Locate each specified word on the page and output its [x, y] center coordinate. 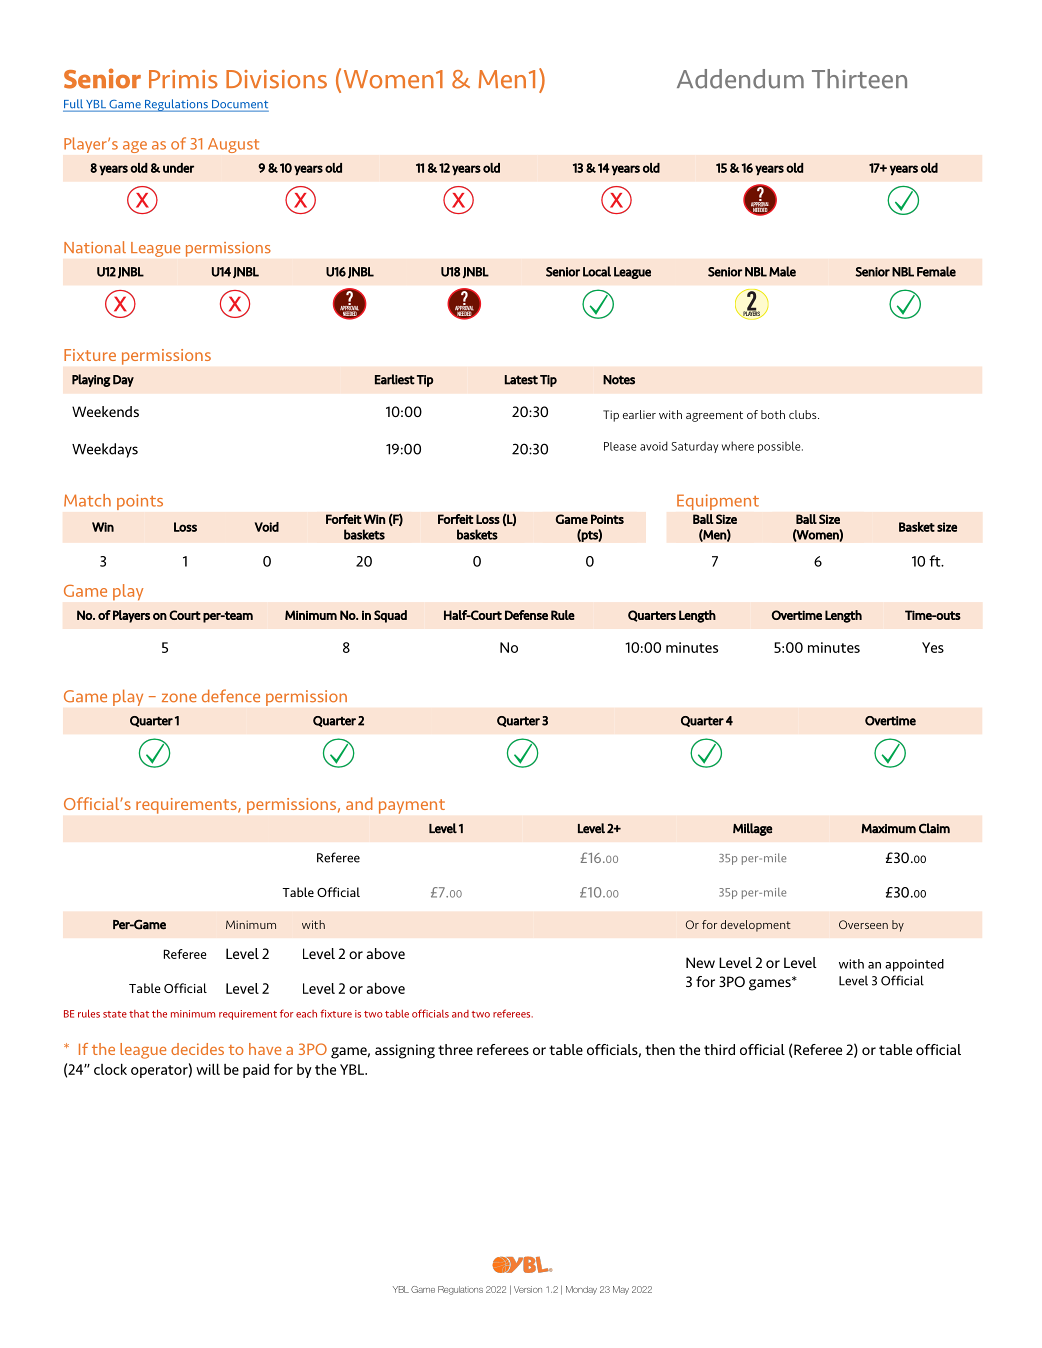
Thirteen [859, 79]
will [208, 1069]
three [455, 1049]
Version [528, 1289]
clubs [804, 414]
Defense [526, 615]
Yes [933, 647]
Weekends [105, 411]
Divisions [276, 79]
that [139, 1014]
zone [179, 697]
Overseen [863, 924]
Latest [521, 380]
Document [239, 105]
